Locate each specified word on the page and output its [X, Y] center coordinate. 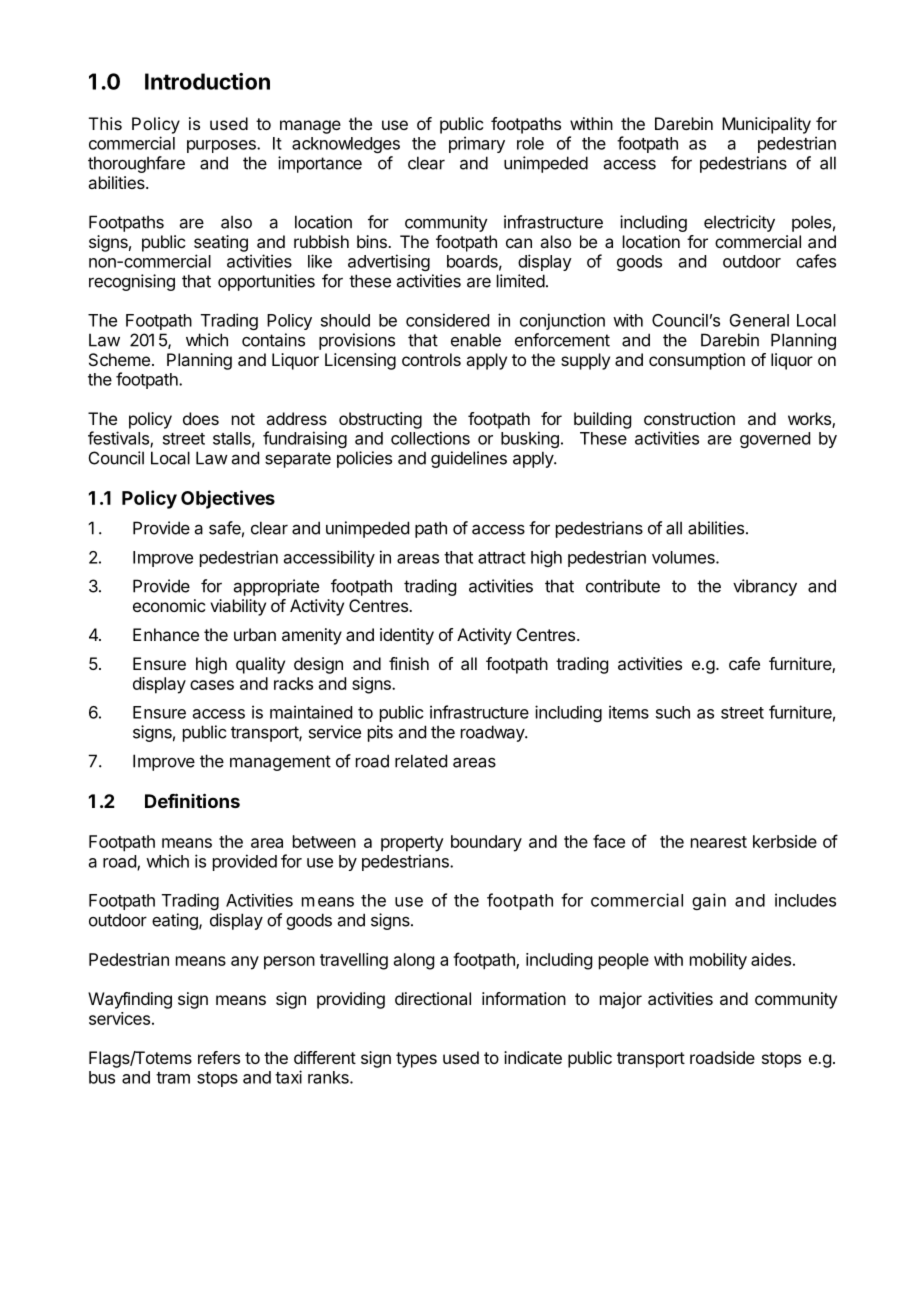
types [416, 1060]
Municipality [766, 125]
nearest [719, 842]
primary [477, 144]
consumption [697, 361]
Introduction [207, 81]
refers [219, 1057]
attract [502, 558]
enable [476, 340]
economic [169, 605]
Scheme [119, 359]
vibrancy [765, 587]
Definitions [192, 800]
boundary [486, 843]
